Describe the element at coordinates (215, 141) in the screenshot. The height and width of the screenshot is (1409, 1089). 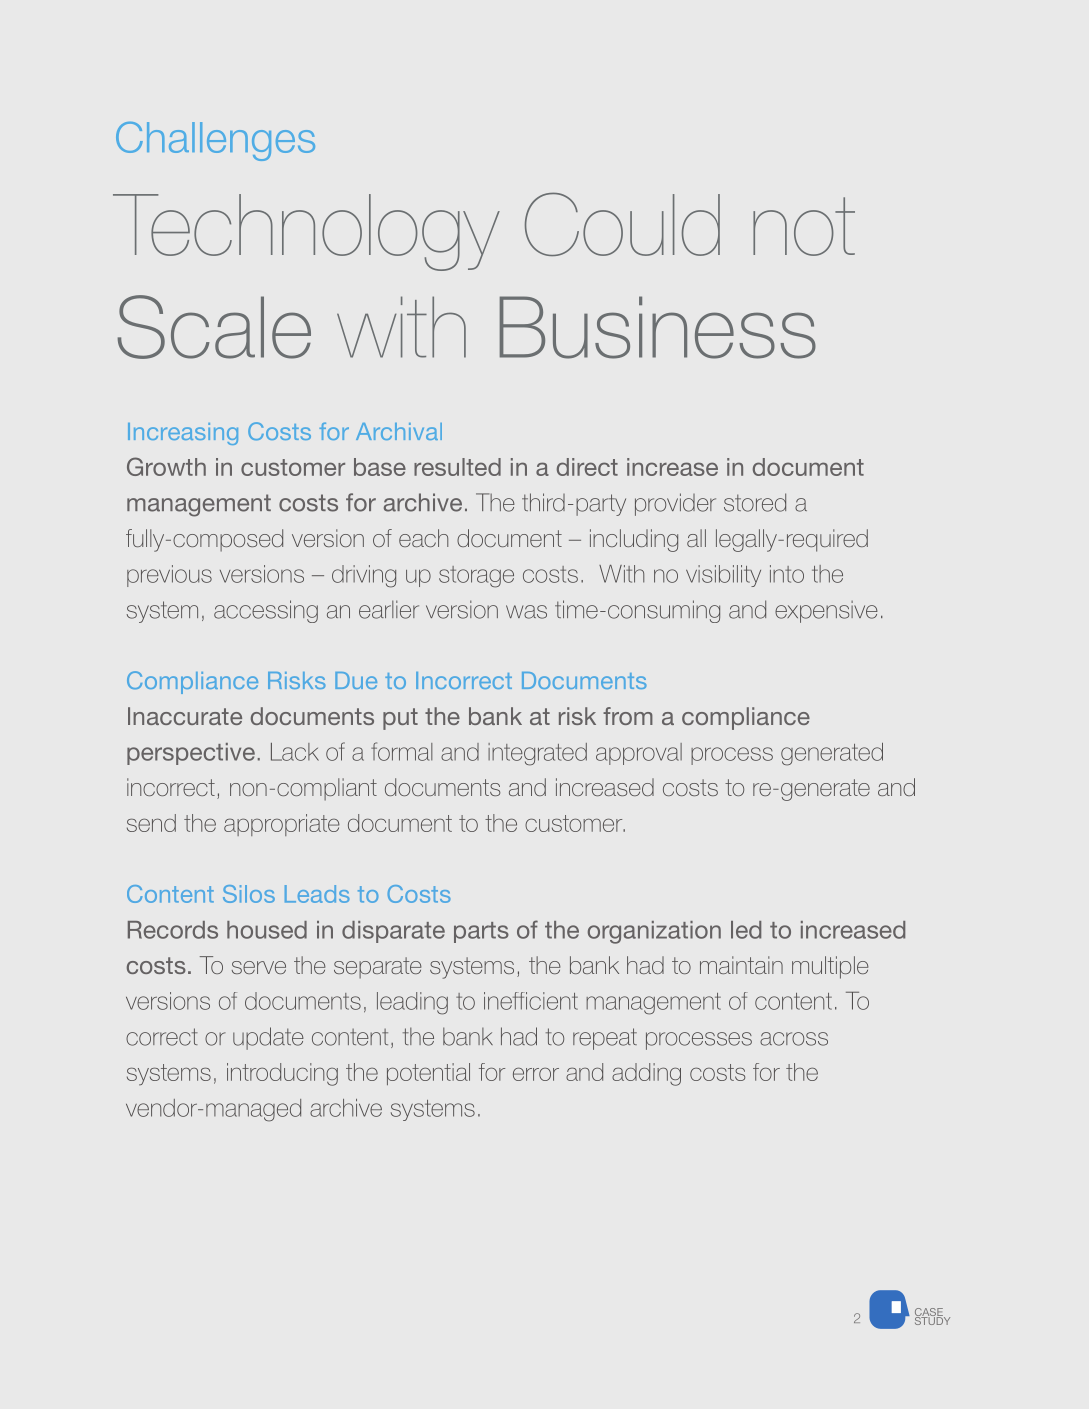
I see `Challenges` at that location.
